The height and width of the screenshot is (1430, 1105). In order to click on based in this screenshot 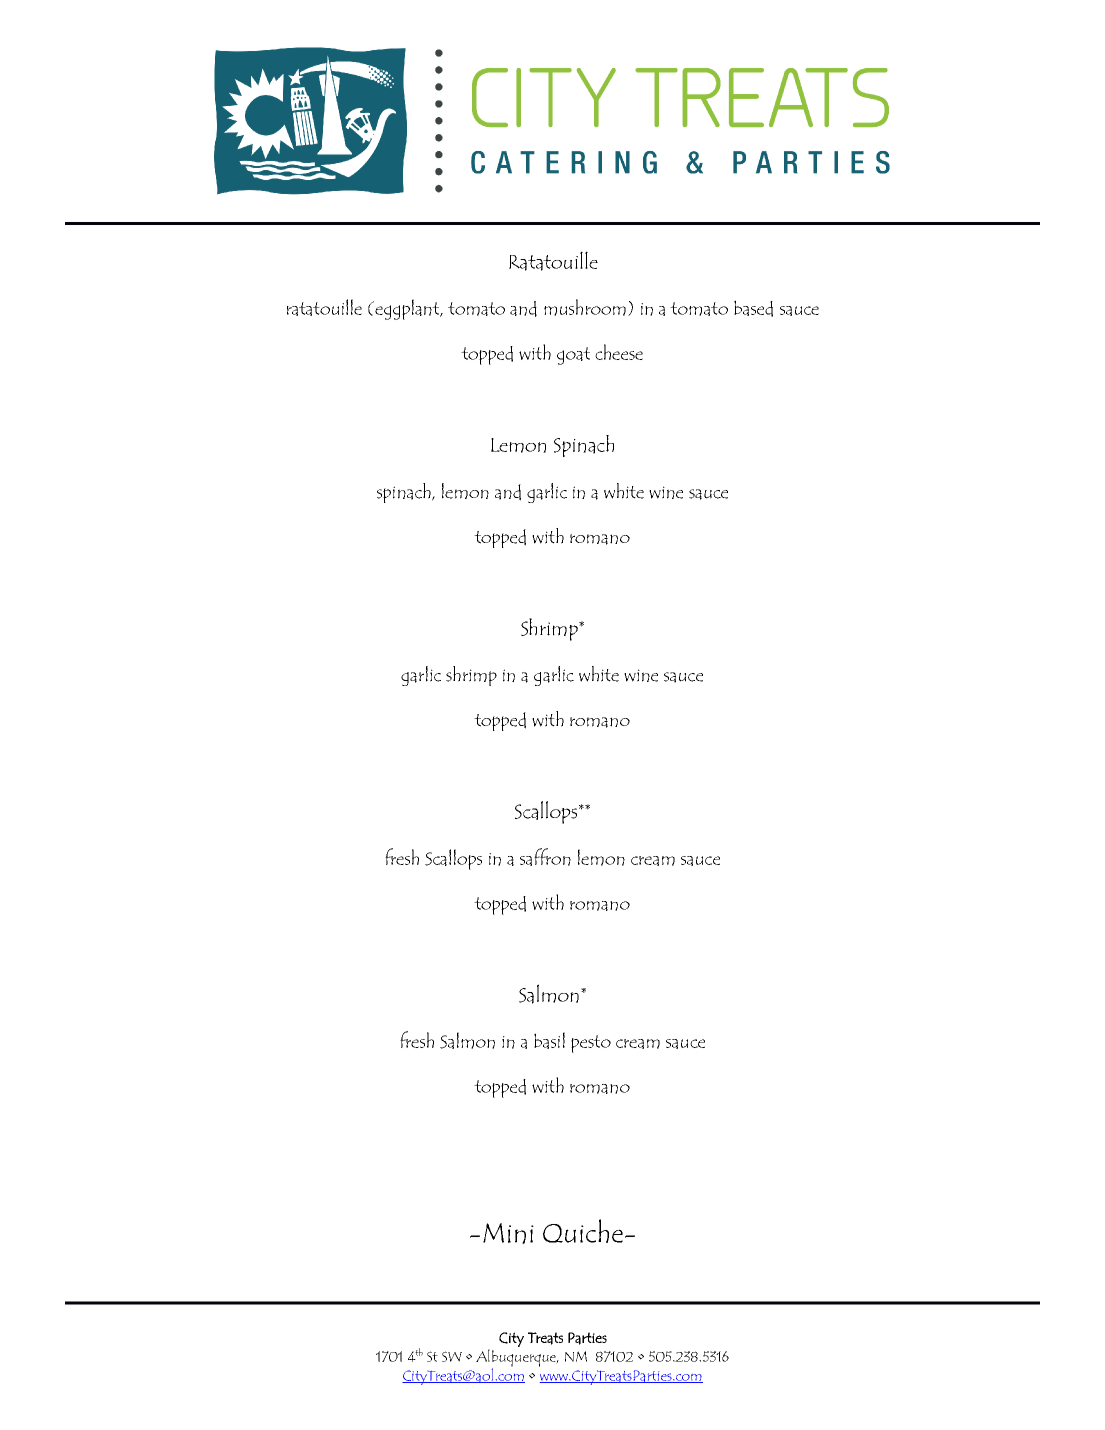, I will do `click(753, 308)`.
